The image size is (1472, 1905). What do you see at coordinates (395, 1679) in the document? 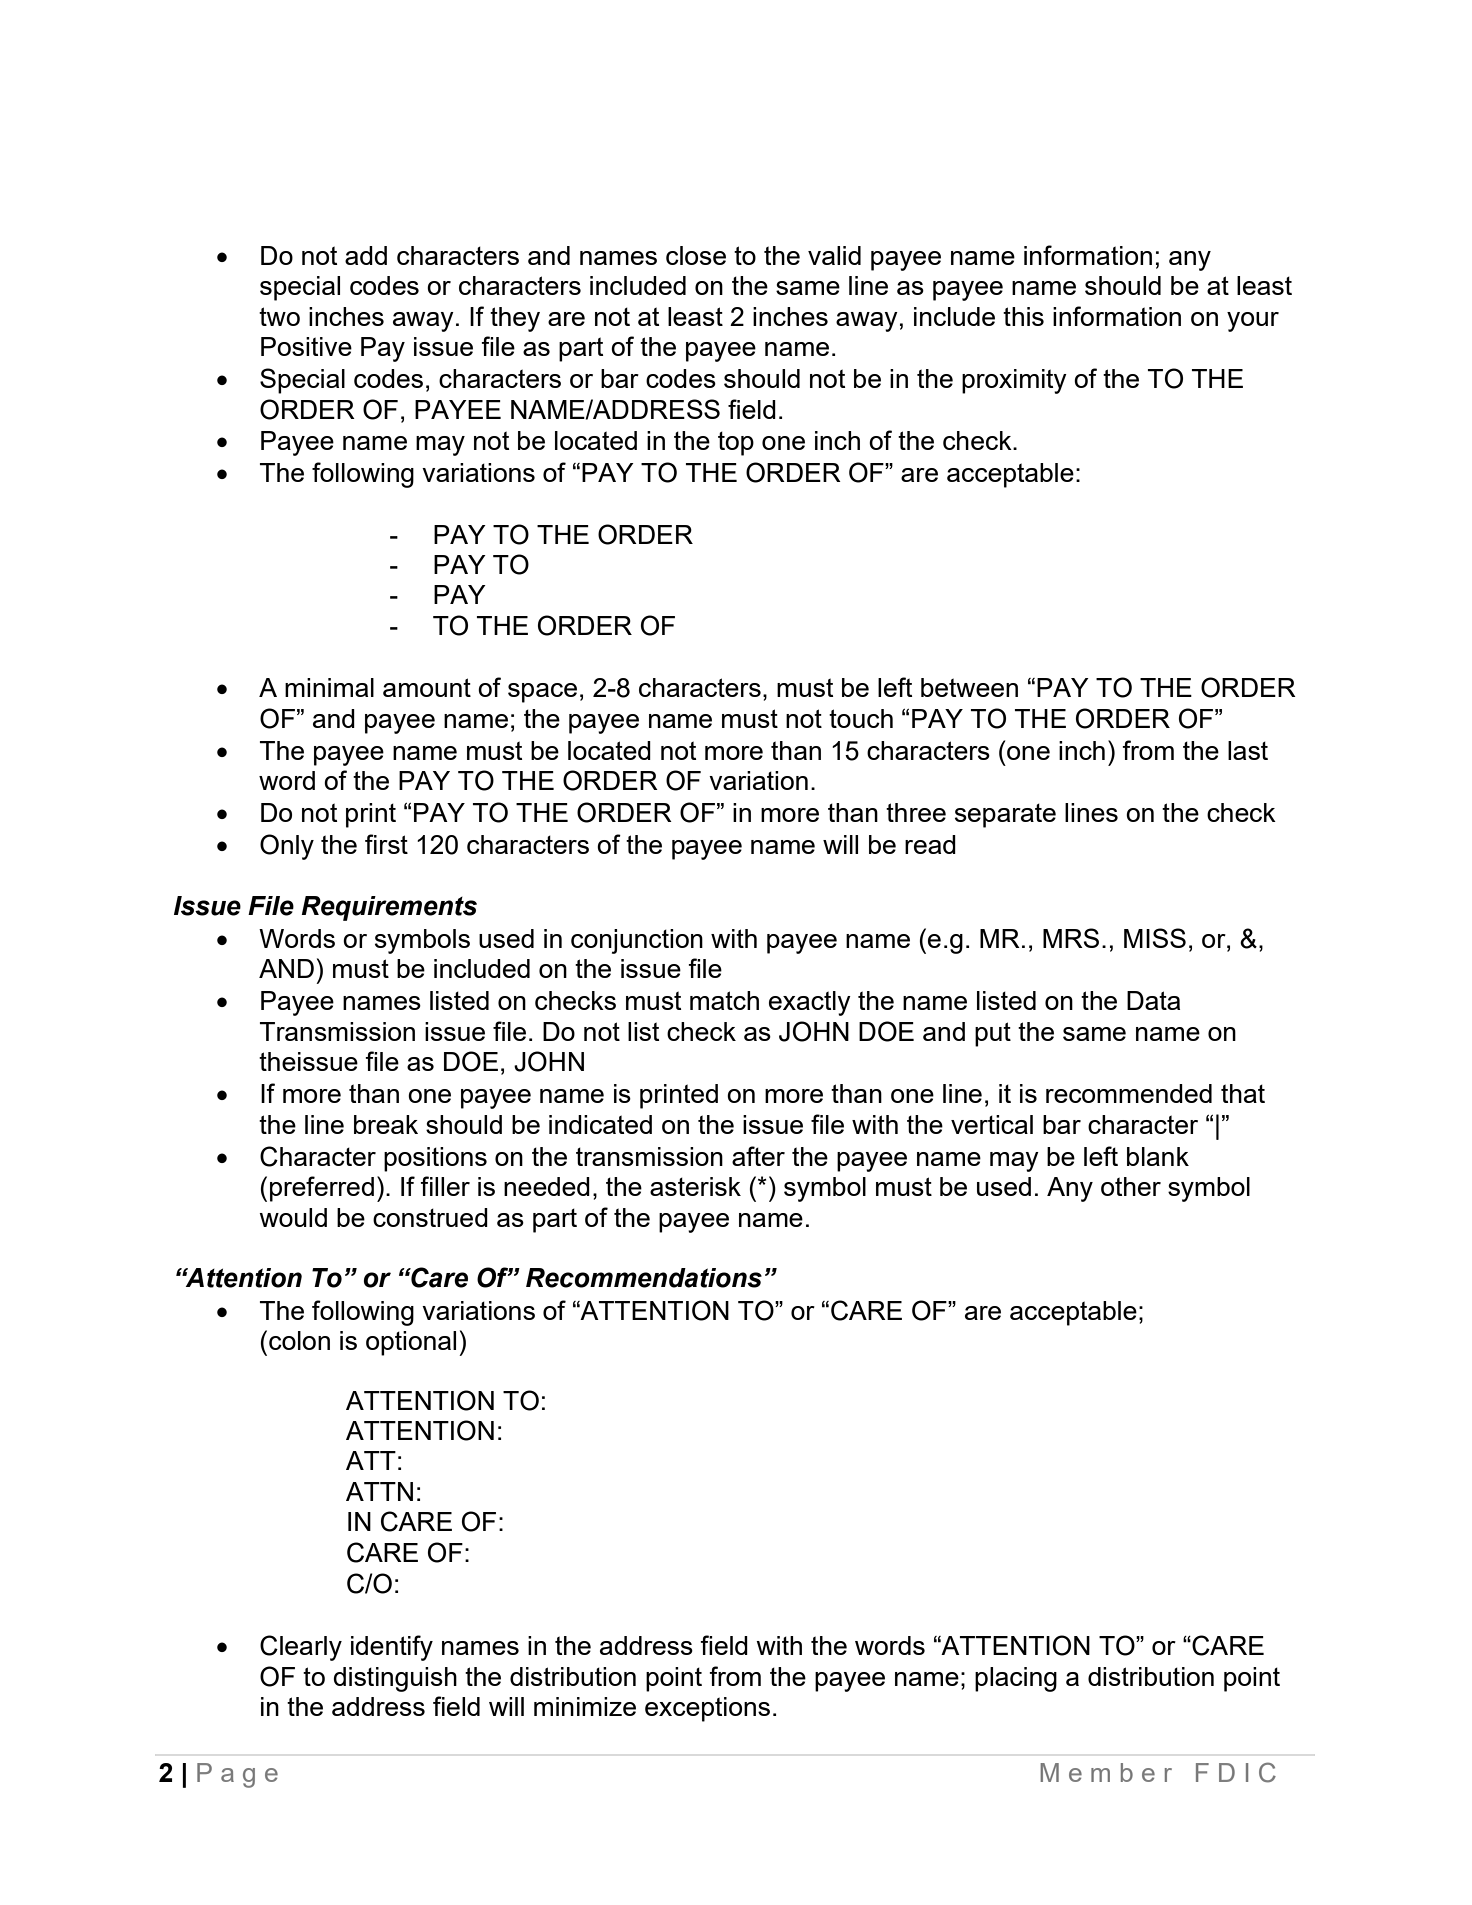
I see `distinguish` at bounding box center [395, 1679].
